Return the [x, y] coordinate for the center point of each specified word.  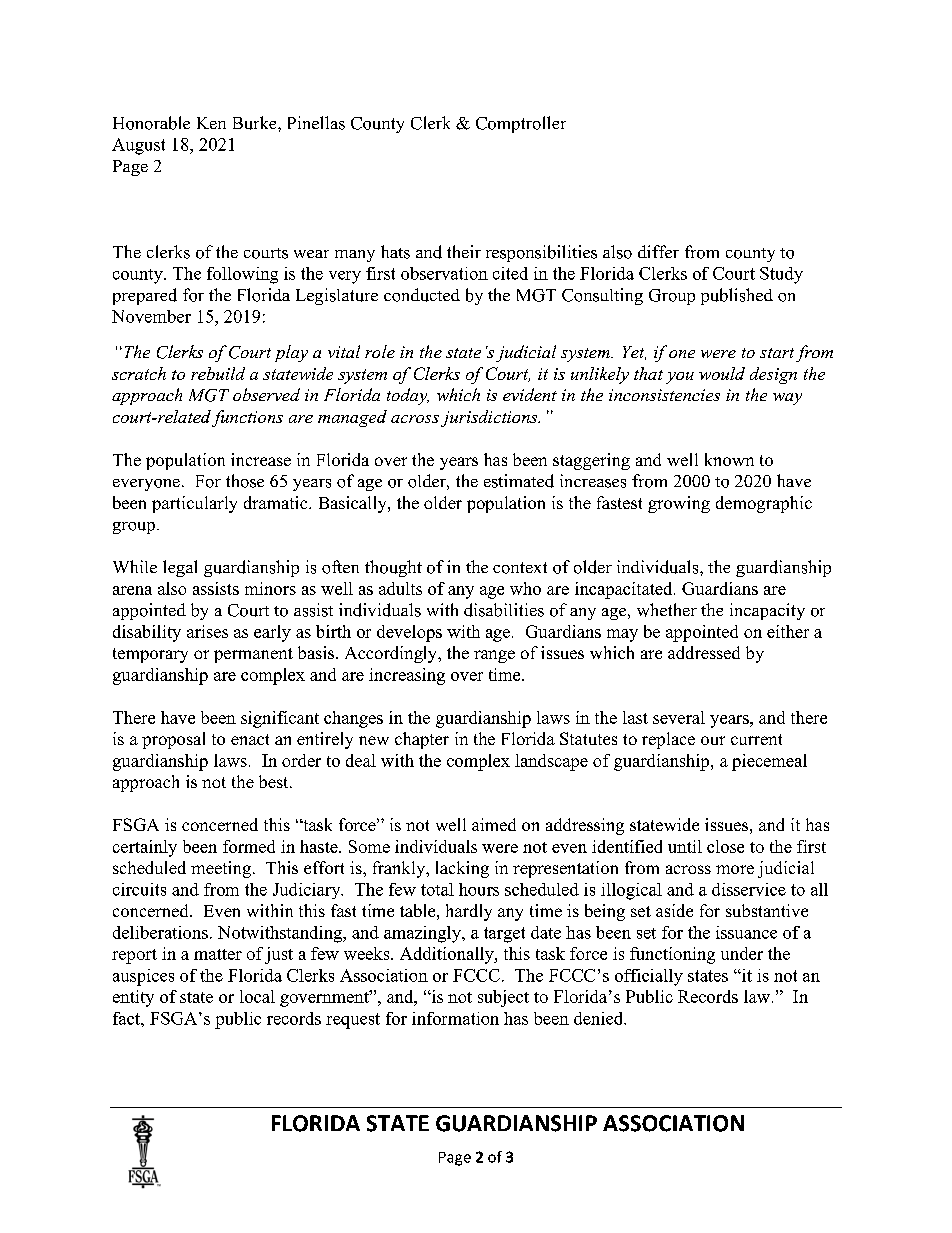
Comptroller [521, 124]
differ [658, 251]
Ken [211, 123]
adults [400, 588]
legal [180, 568]
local [257, 996]
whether [667, 610]
